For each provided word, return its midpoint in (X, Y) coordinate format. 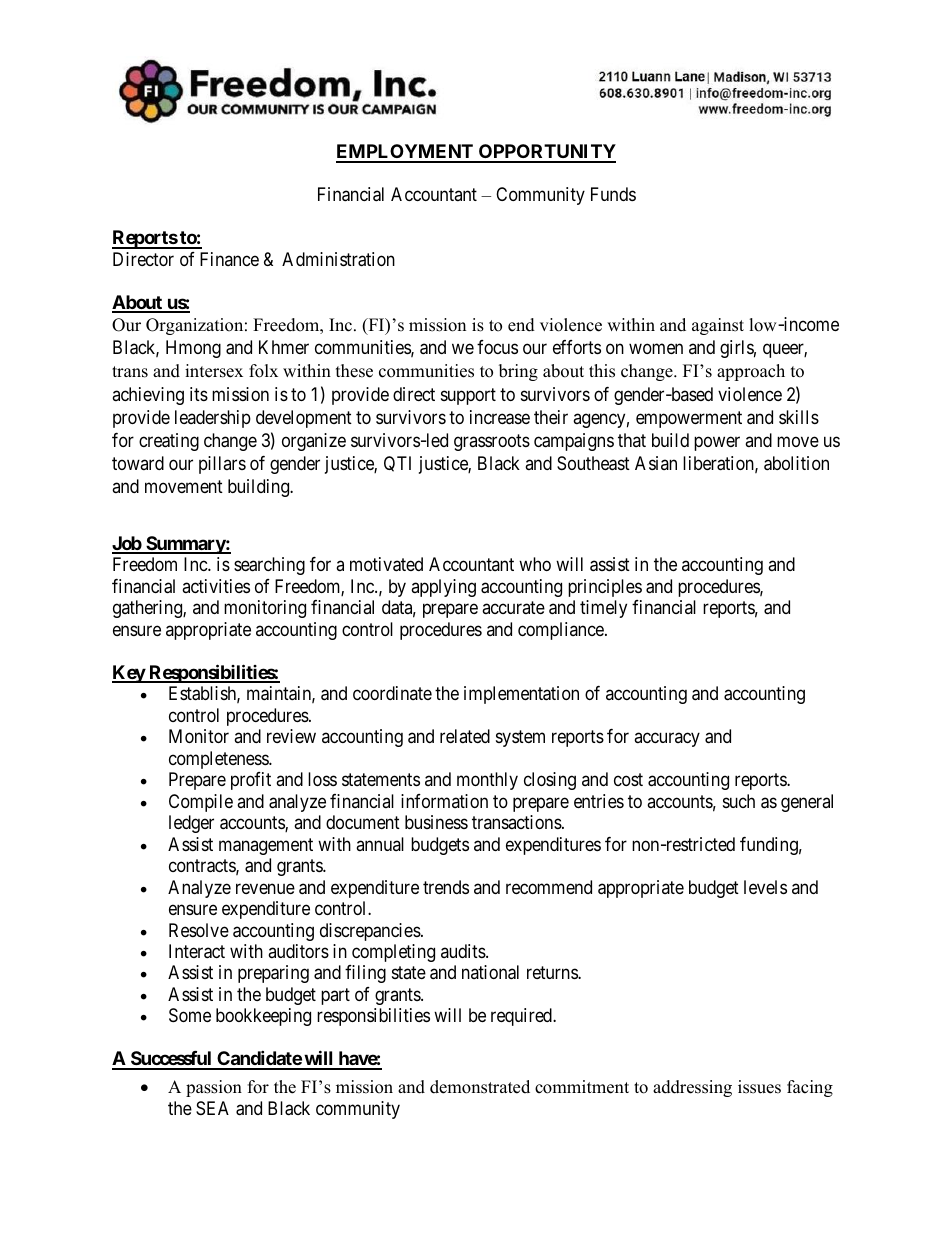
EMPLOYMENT (406, 153)
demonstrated (480, 1087)
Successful (171, 1060)
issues (759, 1087)
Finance (229, 259)
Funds (613, 194)
